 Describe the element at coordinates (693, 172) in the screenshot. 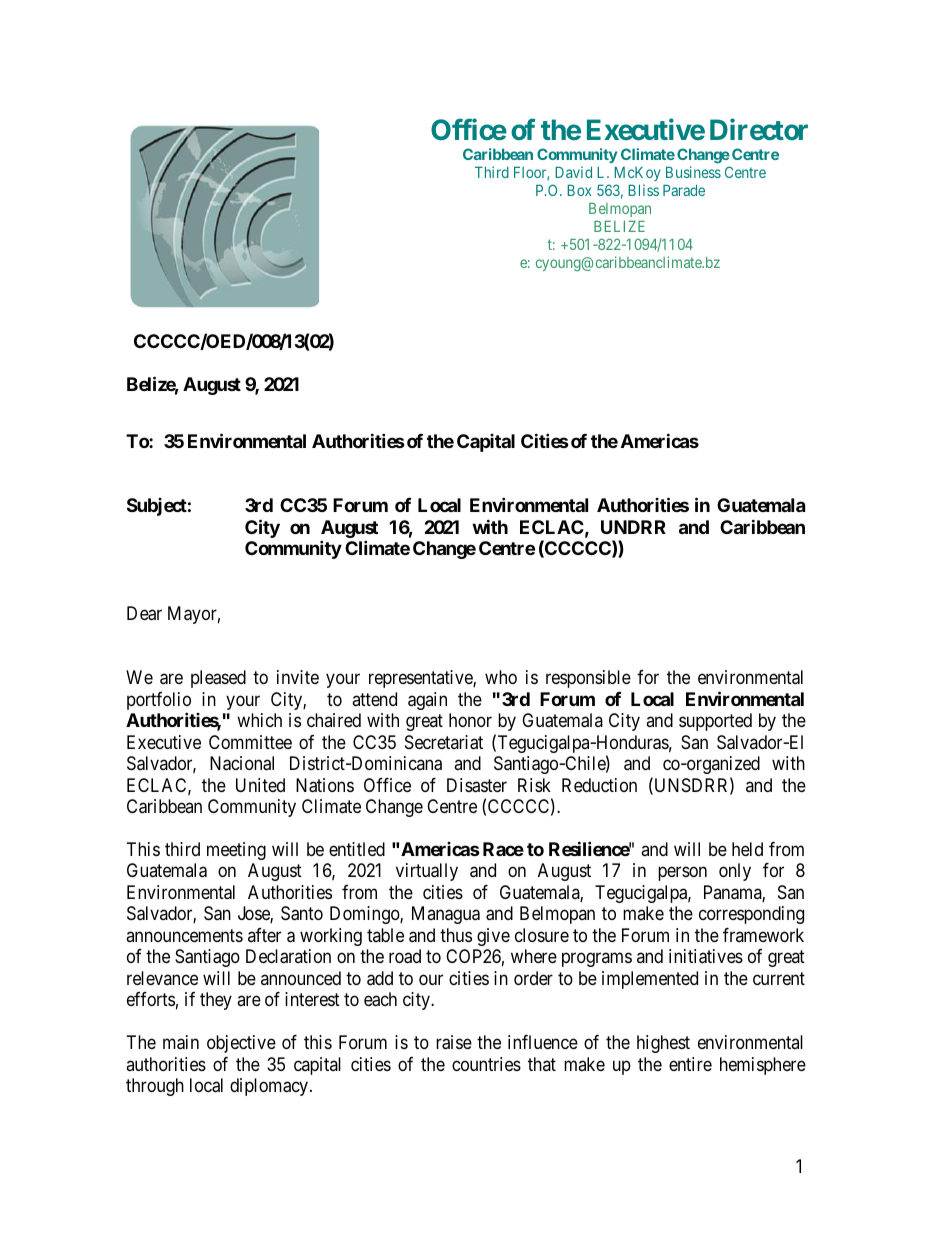

I see `Business` at that location.
